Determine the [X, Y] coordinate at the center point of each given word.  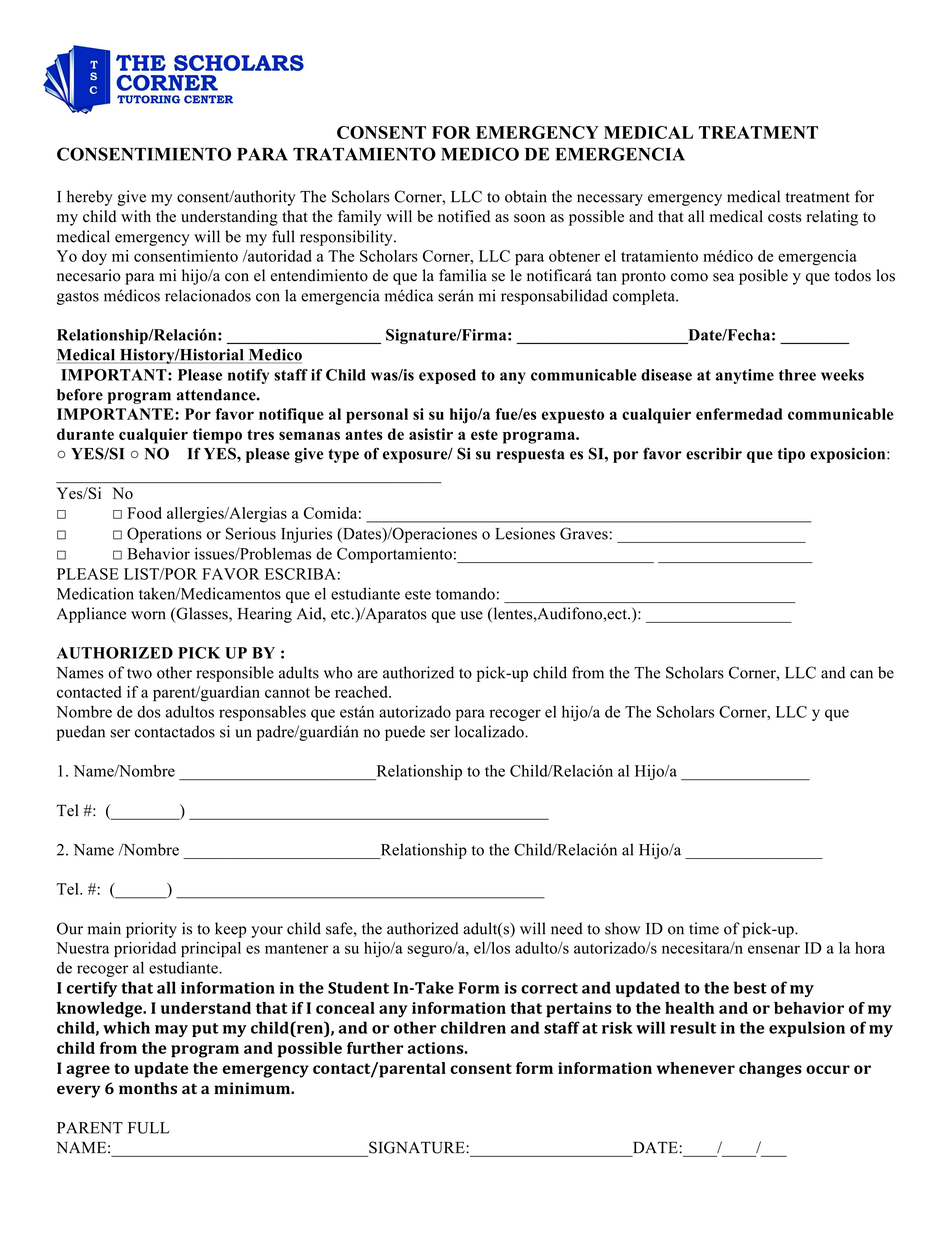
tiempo [217, 436]
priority [151, 930]
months [148, 1088]
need [567, 928]
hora [870, 948]
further [375, 1048]
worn [148, 615]
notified [464, 216]
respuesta [531, 456]
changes [770, 1070]
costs [784, 217]
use [471, 615]
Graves [585, 533]
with [136, 216]
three [797, 375]
